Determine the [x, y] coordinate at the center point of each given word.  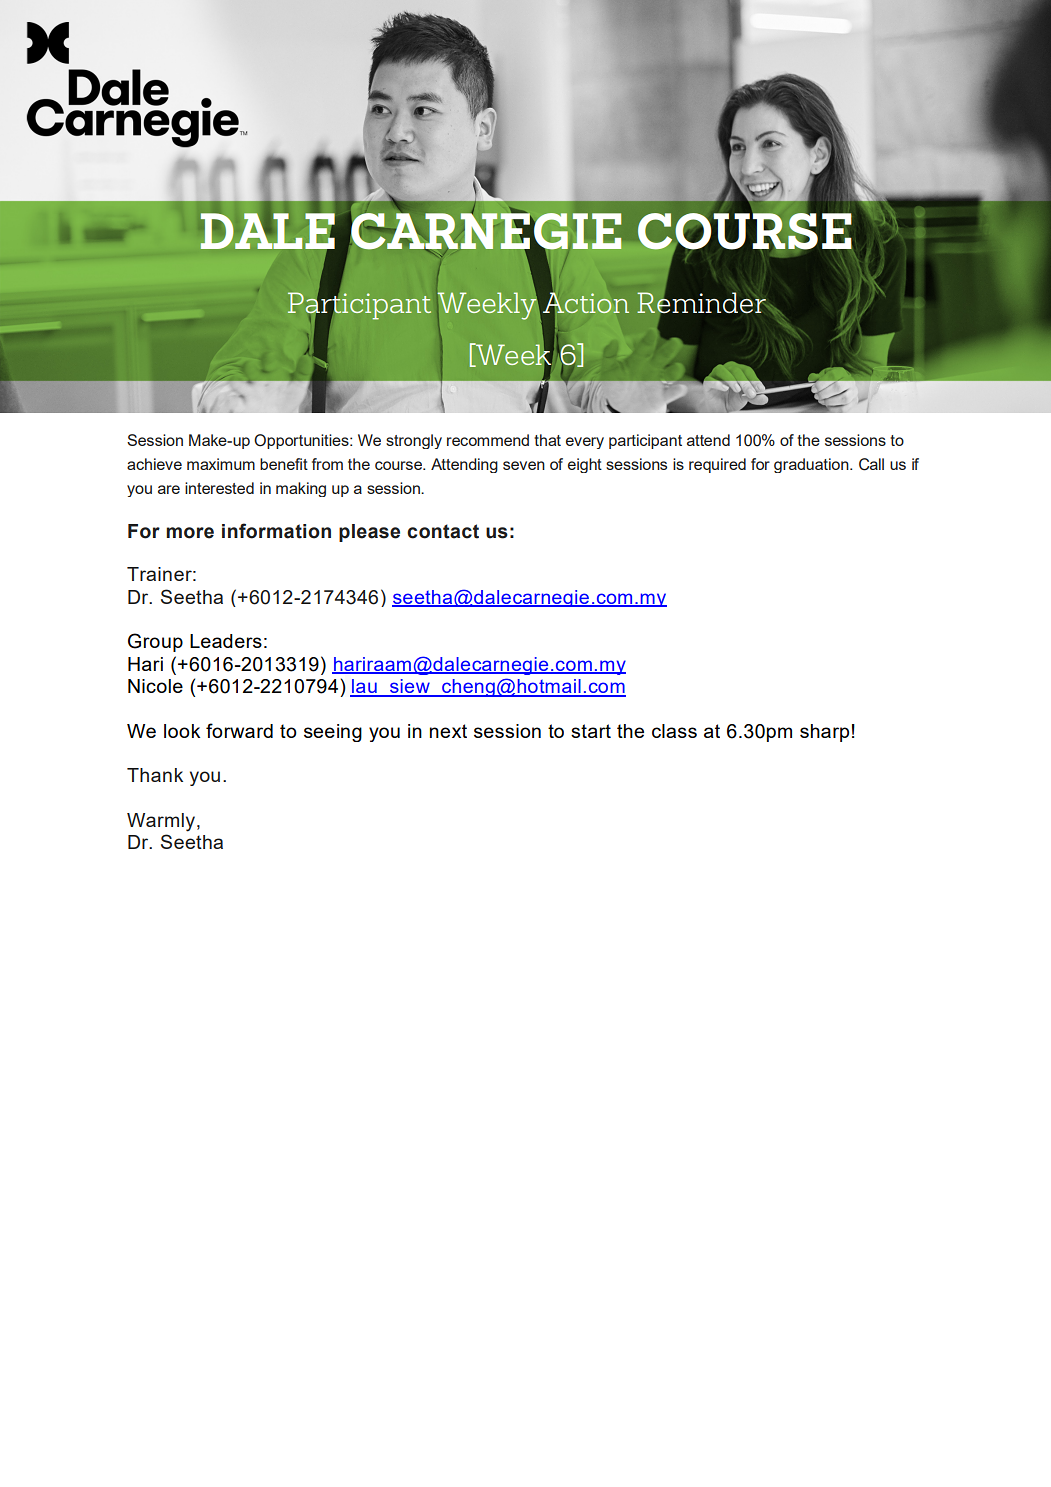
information [276, 531]
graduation [812, 465]
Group [155, 642]
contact [443, 531]
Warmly [162, 822]
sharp [824, 733]
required [717, 465]
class [674, 731]
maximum [221, 464]
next [448, 731]
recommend [488, 440]
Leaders [226, 641]
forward [239, 730]
